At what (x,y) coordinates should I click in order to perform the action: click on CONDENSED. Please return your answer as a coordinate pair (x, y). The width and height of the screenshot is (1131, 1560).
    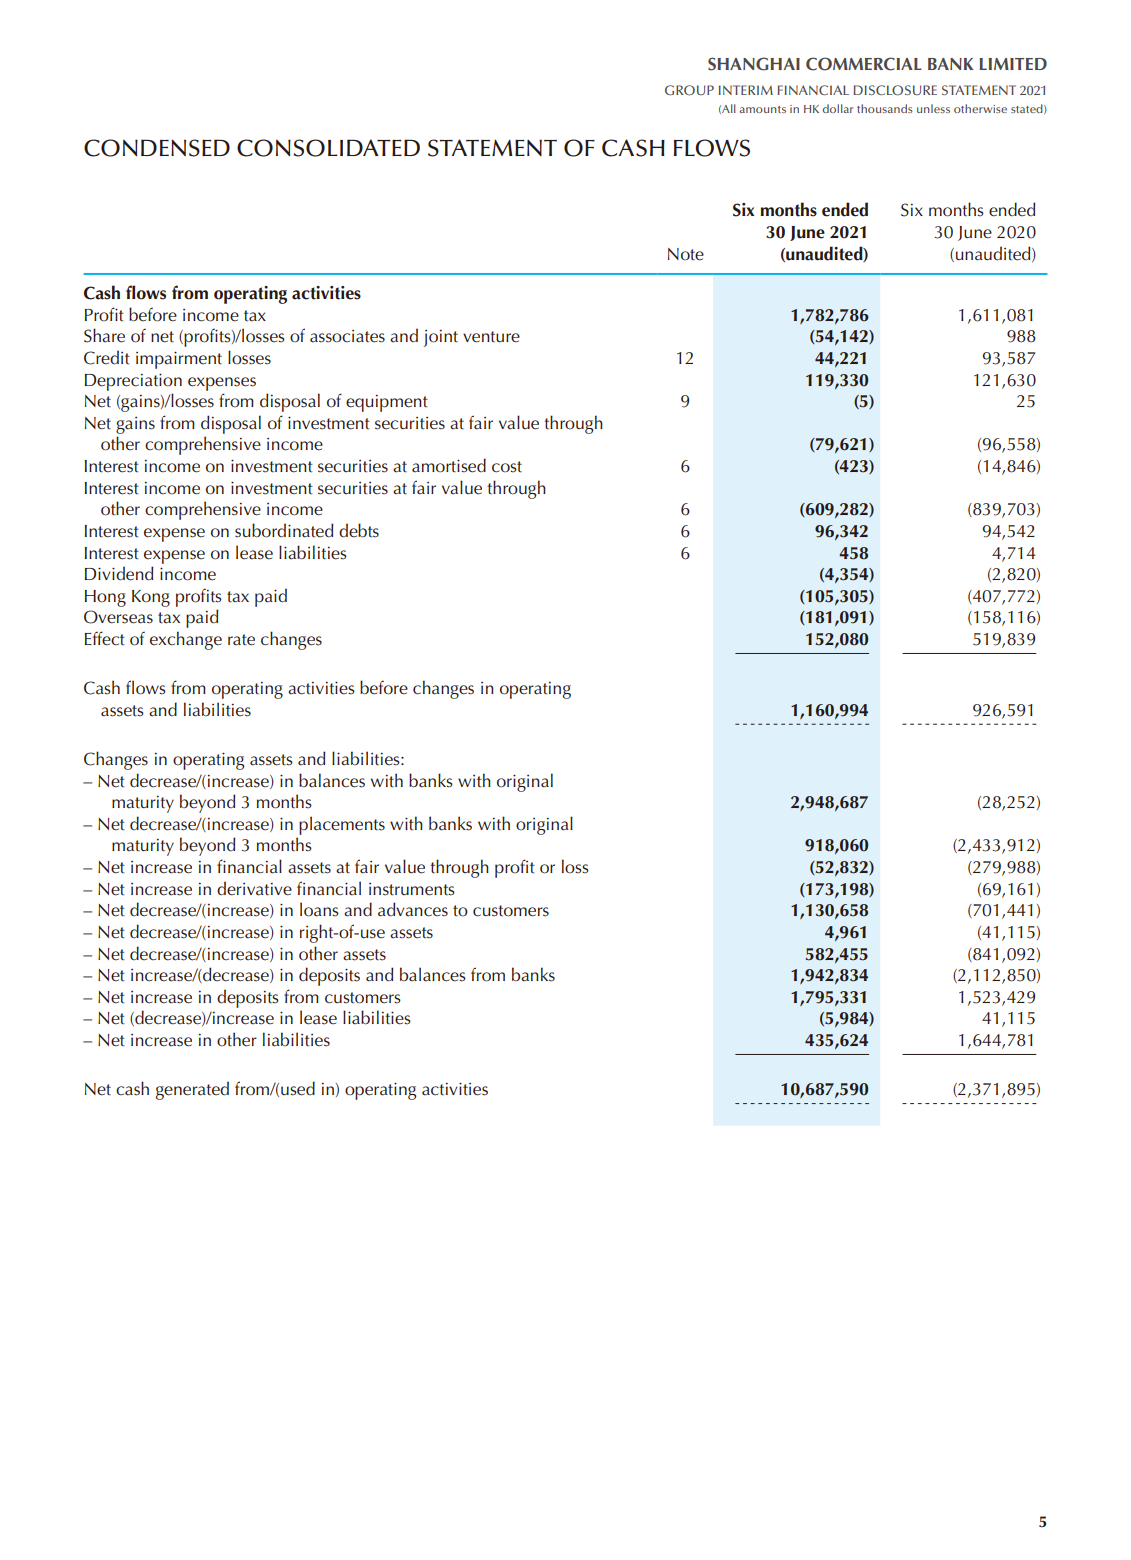
    Looking at the image, I should click on (157, 148).
